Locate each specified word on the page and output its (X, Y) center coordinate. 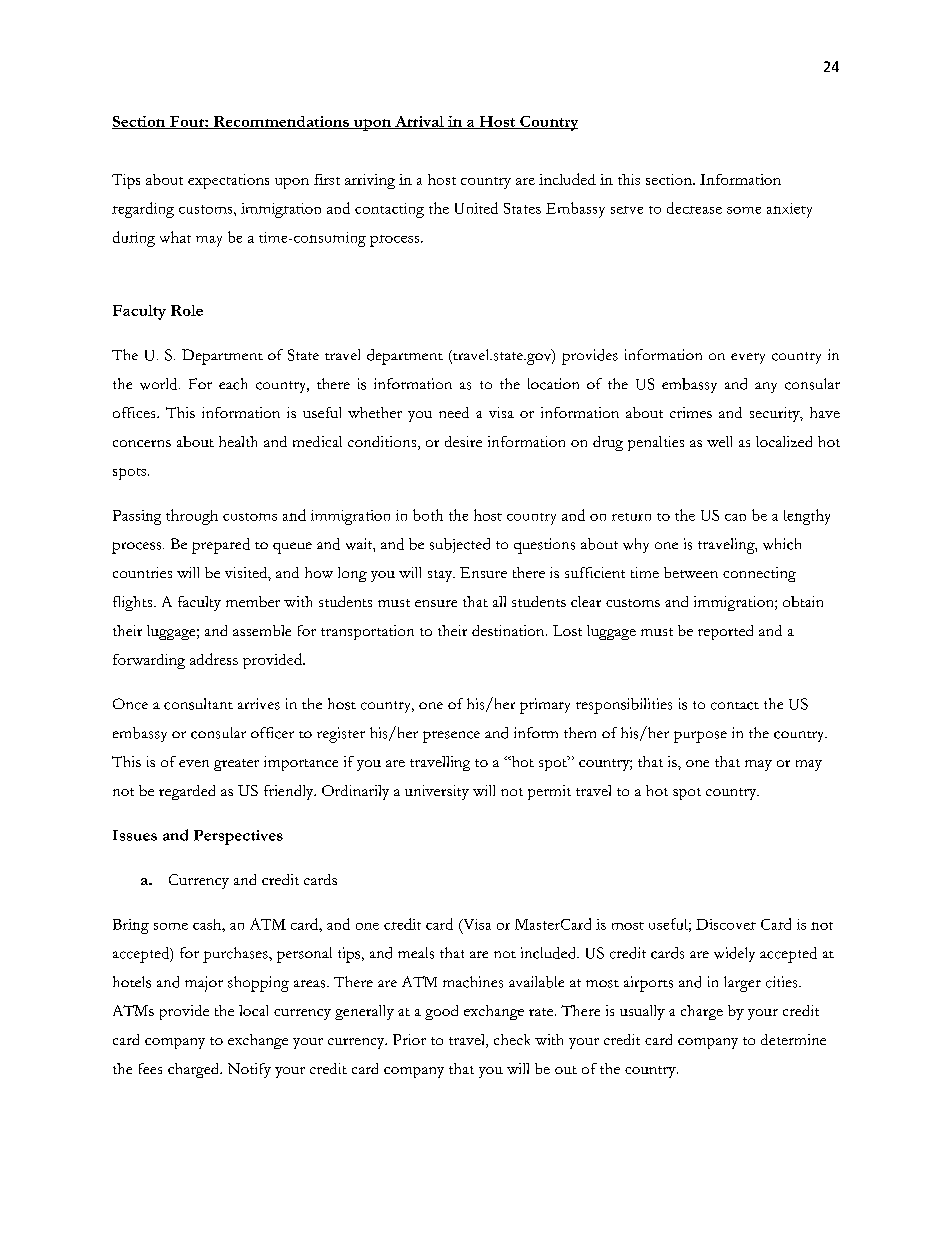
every (748, 358)
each (233, 384)
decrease (694, 208)
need (454, 412)
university (437, 792)
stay (441, 576)
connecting (759, 574)
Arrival (419, 122)
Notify (249, 1070)
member (253, 601)
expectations (228, 181)
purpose (700, 737)
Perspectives (238, 837)
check (512, 1039)
